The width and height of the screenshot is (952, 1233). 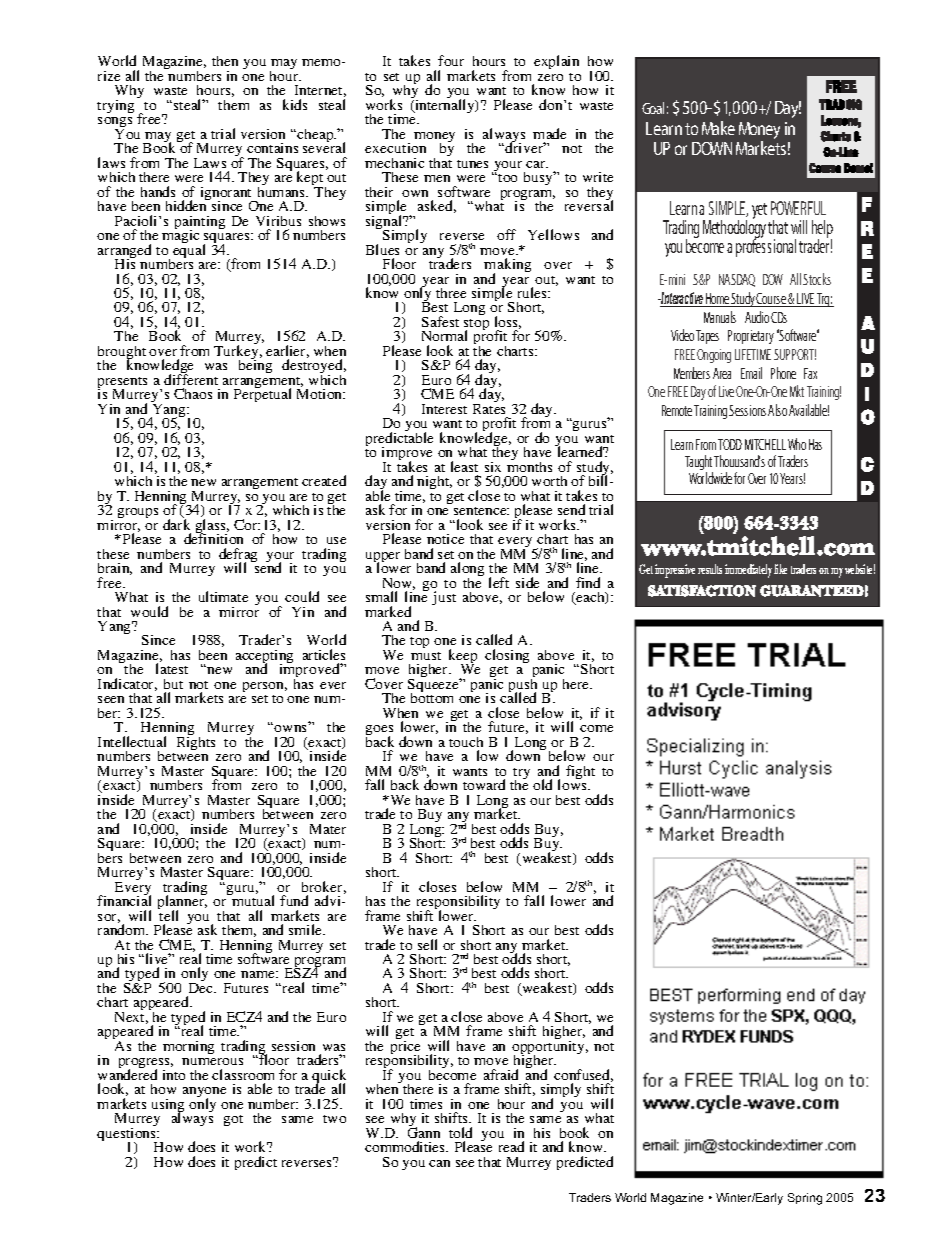 What do you see at coordinates (476, 326) in the screenshot?
I see `stop` at bounding box center [476, 326].
